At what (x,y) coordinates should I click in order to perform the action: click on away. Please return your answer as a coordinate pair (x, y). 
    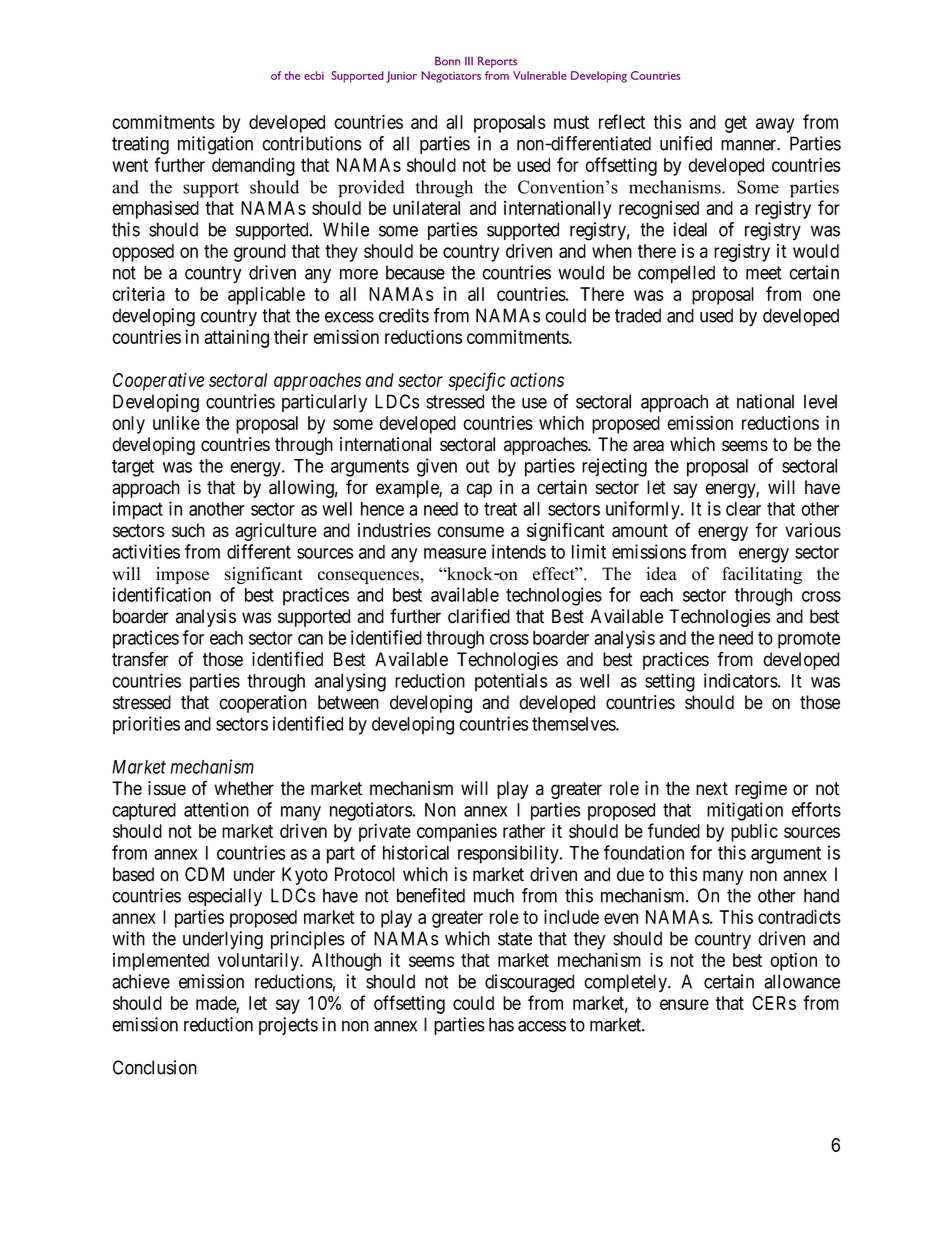
    Looking at the image, I should click on (775, 125).
